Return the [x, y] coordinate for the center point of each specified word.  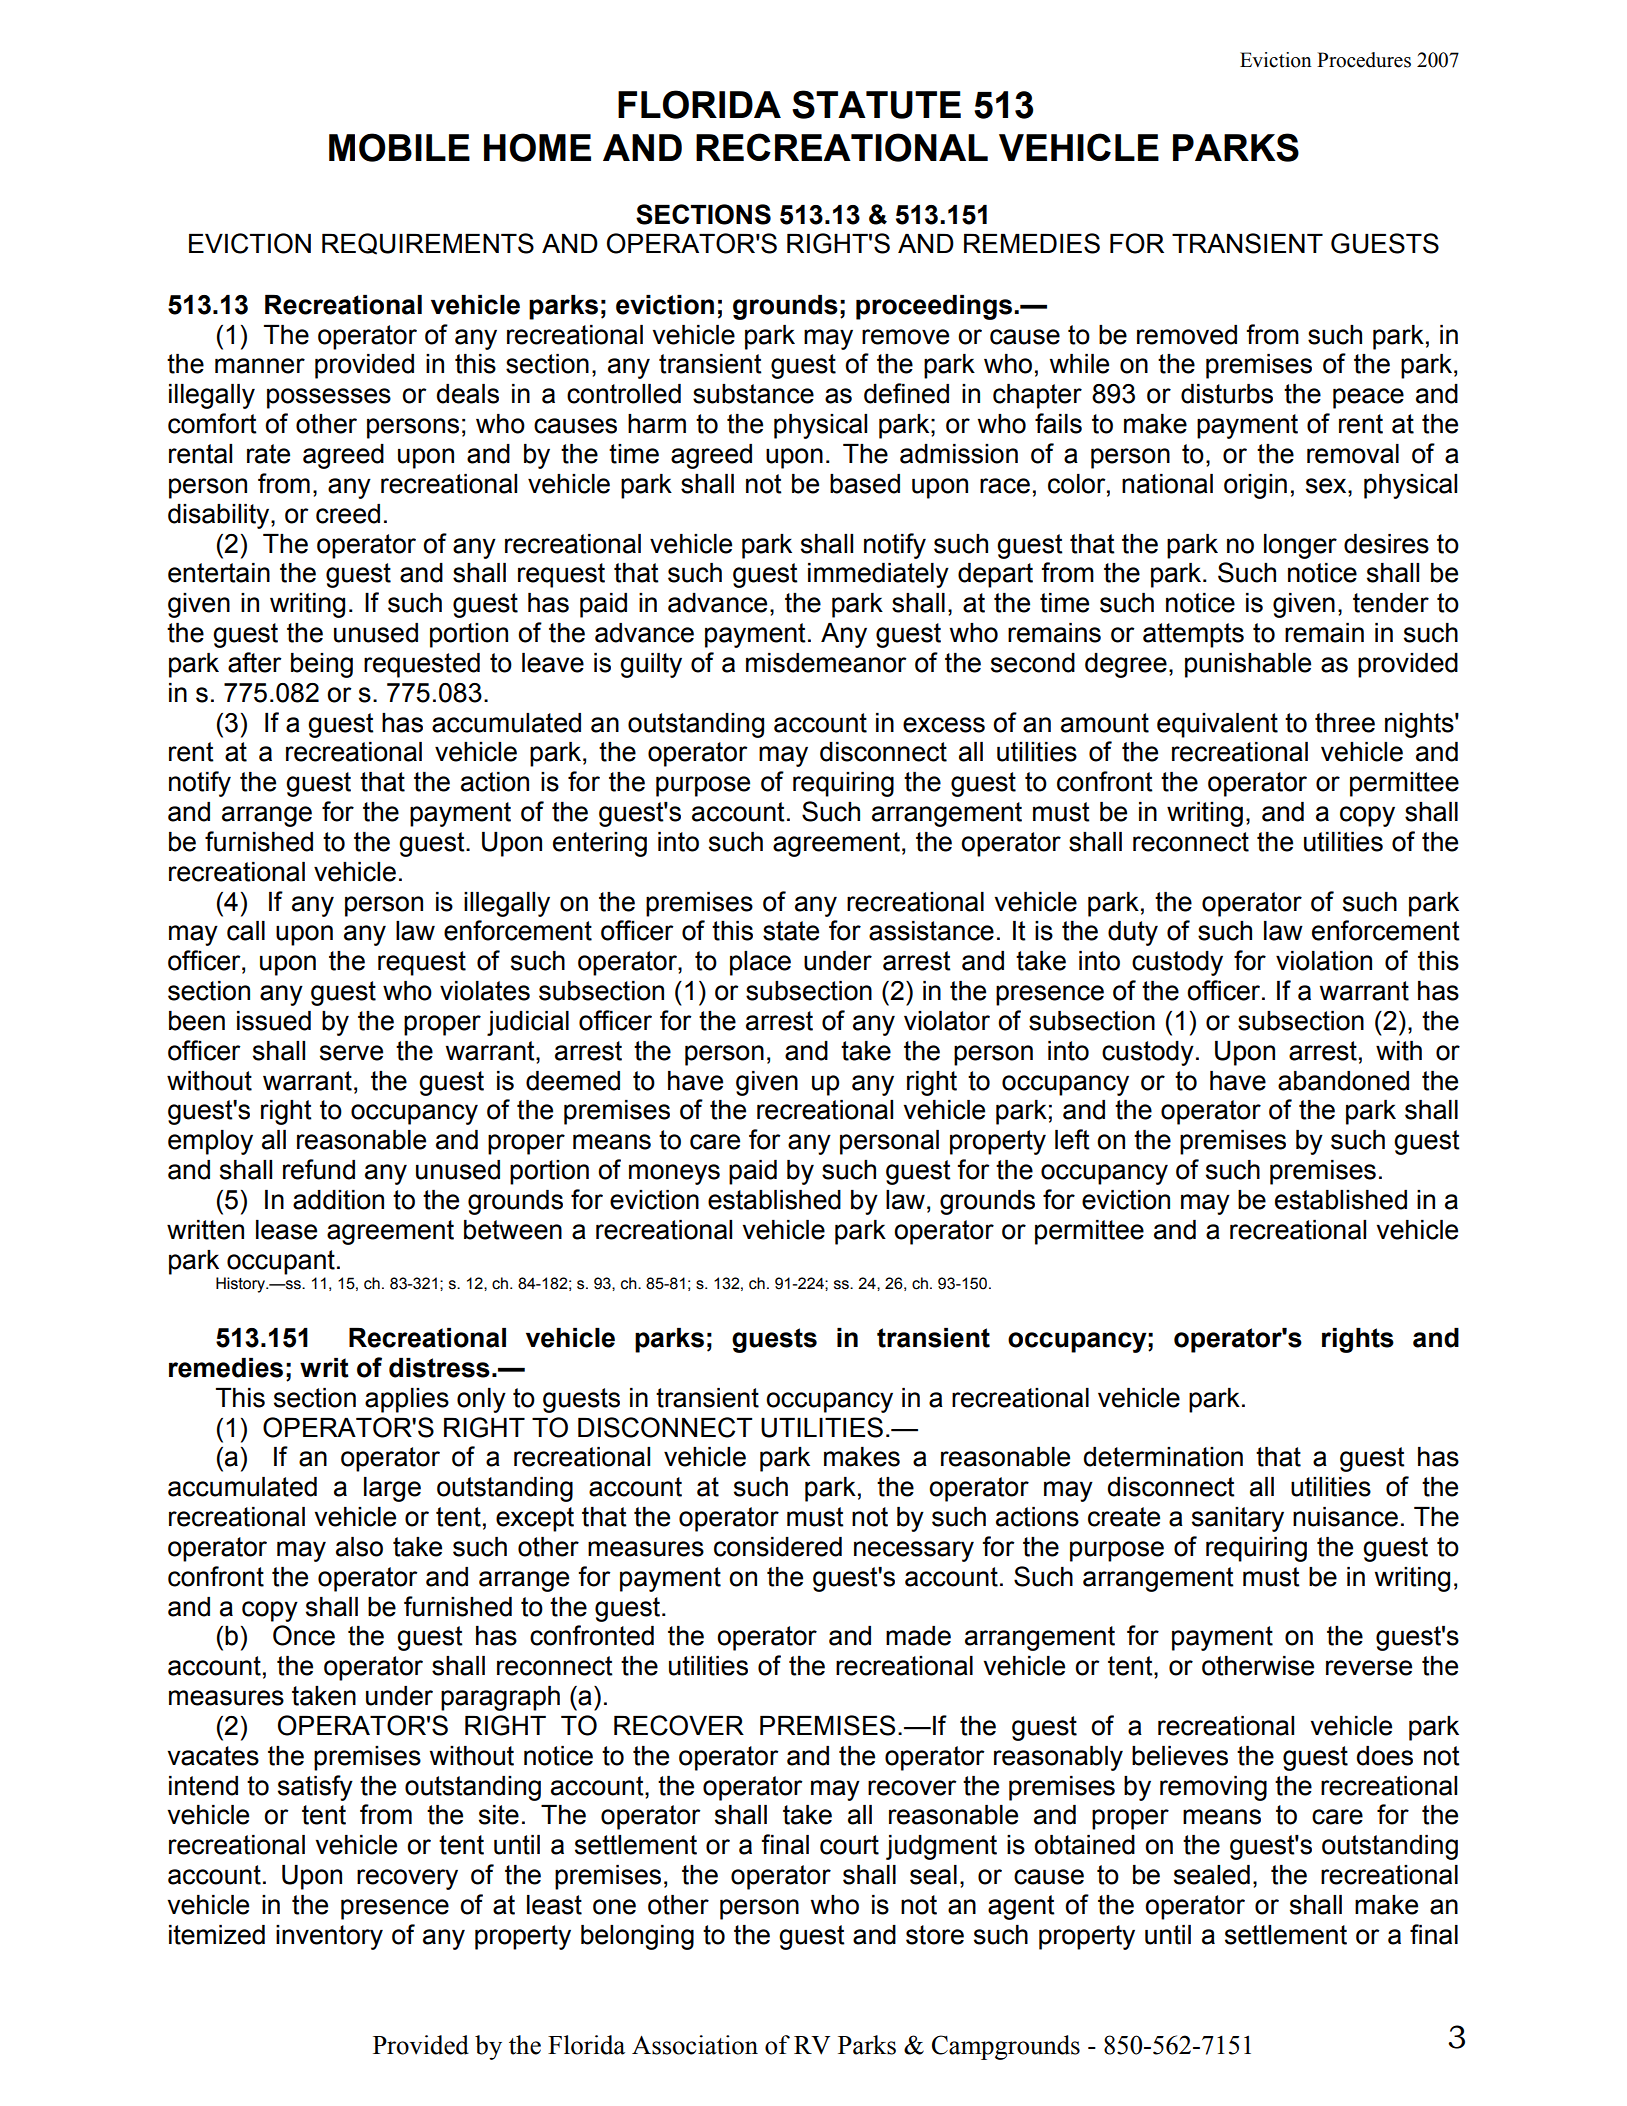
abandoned [1343, 1081]
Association [695, 2045]
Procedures [1364, 60]
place [760, 963]
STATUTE [876, 104]
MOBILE [399, 147]
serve [351, 1053]
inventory [329, 1937]
